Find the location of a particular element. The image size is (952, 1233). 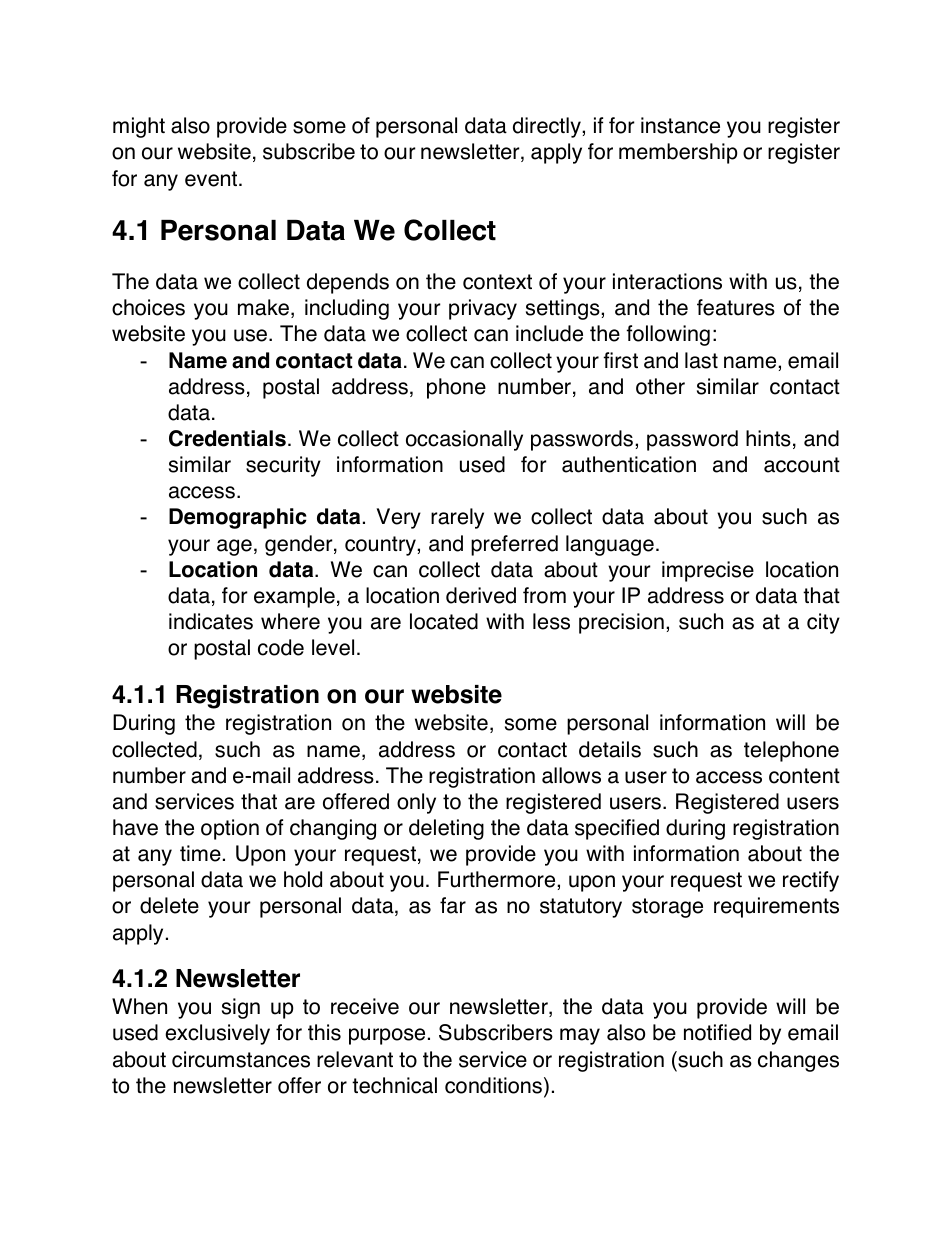

indicates is located at coordinates (211, 621).
